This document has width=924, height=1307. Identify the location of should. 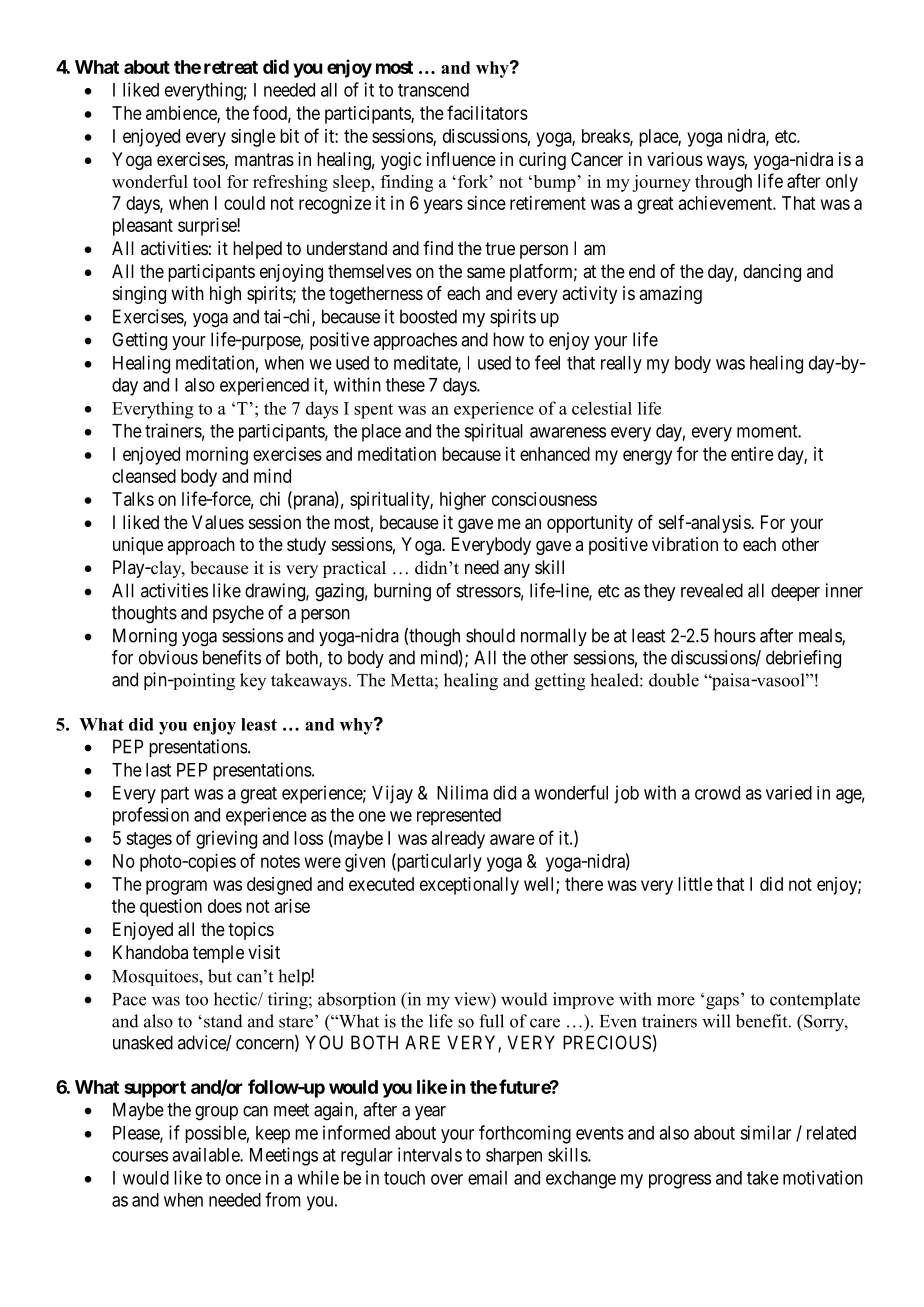
(490, 635).
